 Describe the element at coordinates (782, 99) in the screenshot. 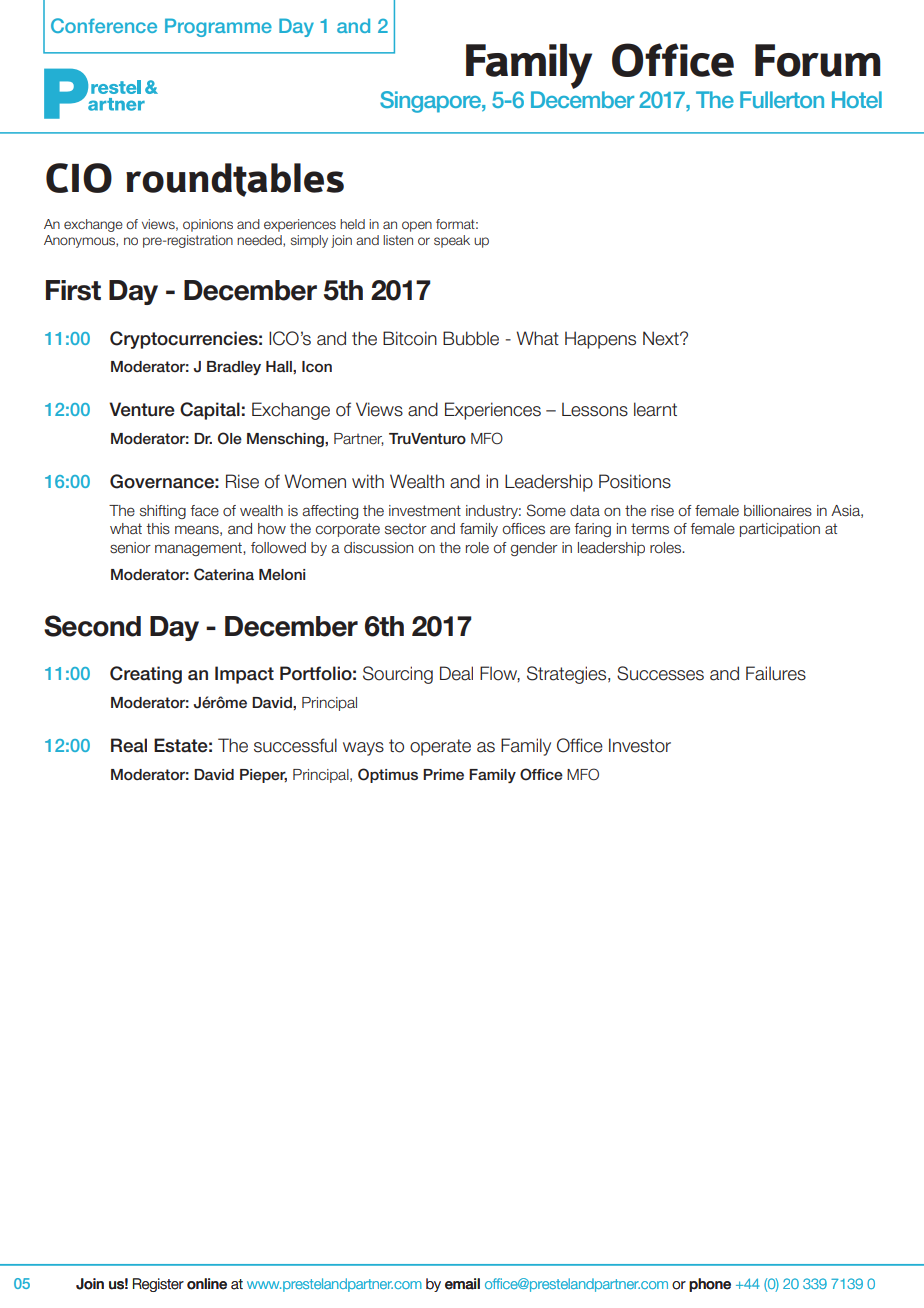

I see `Fullerton` at that location.
